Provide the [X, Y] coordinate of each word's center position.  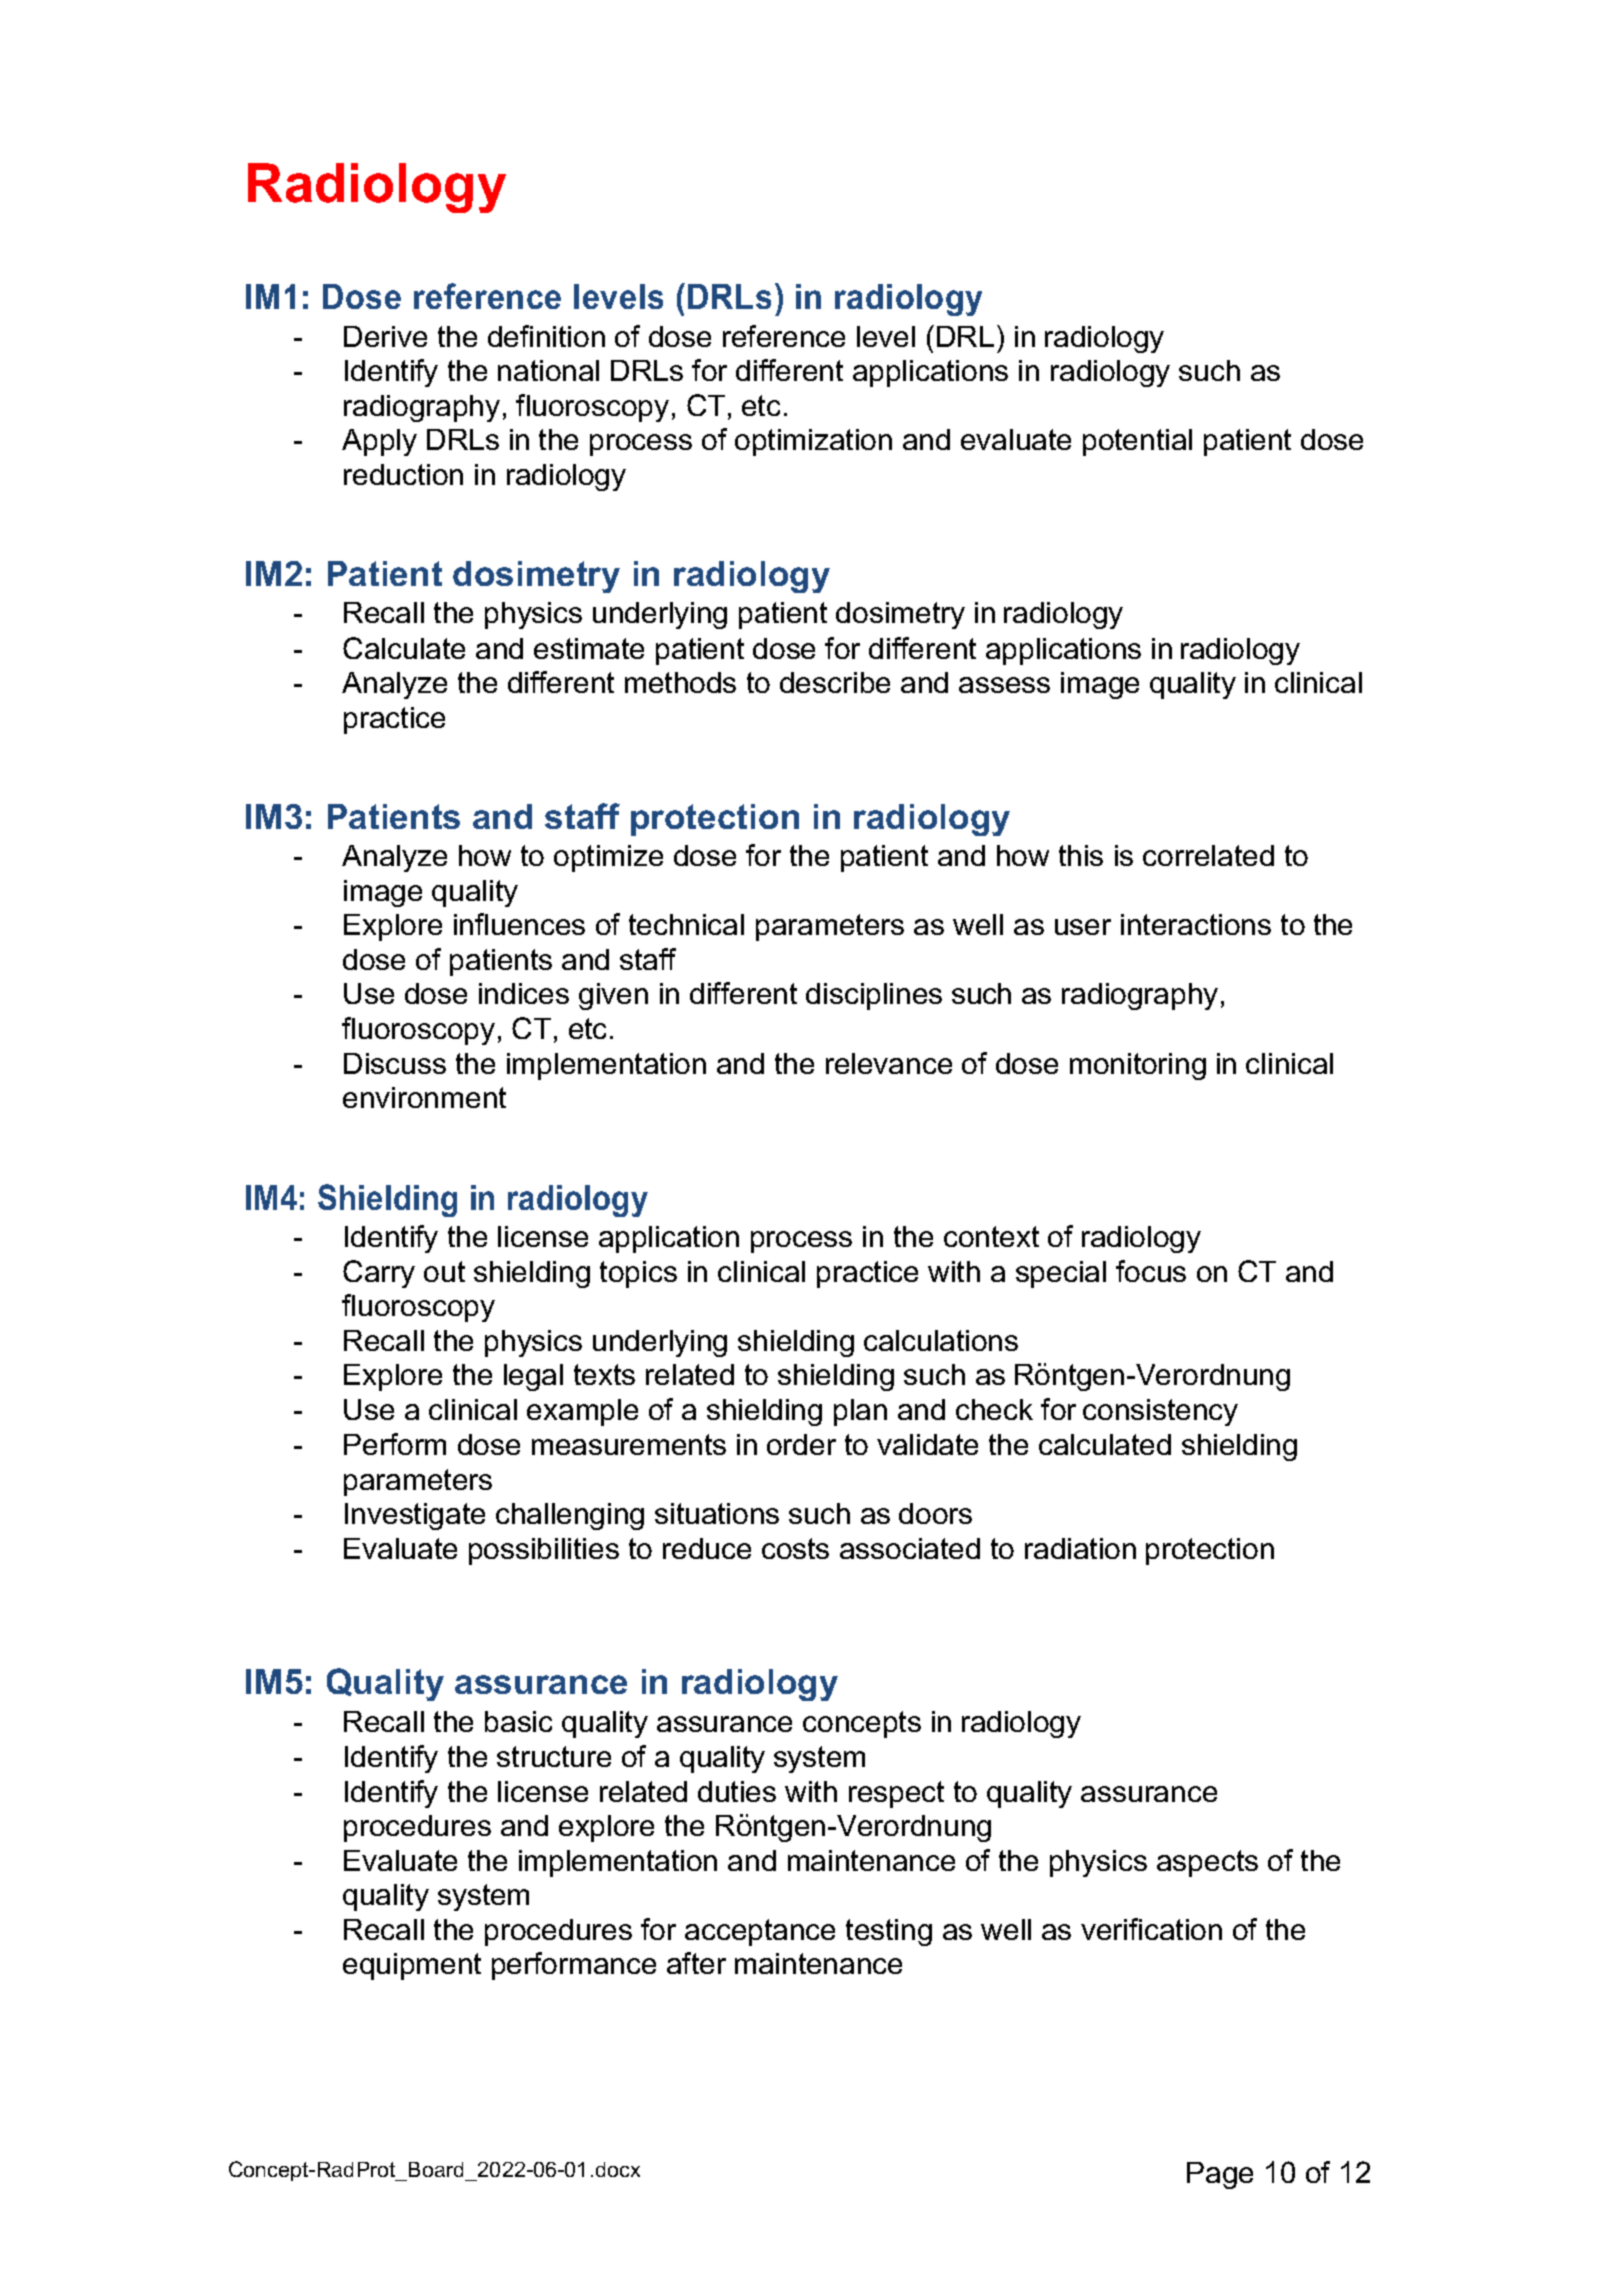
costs [795, 1548]
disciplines [874, 996]
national [548, 370]
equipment [412, 1966]
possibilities [544, 1551]
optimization [813, 442]
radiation [1080, 1548]
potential [1137, 442]
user [1083, 927]
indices [524, 993]
